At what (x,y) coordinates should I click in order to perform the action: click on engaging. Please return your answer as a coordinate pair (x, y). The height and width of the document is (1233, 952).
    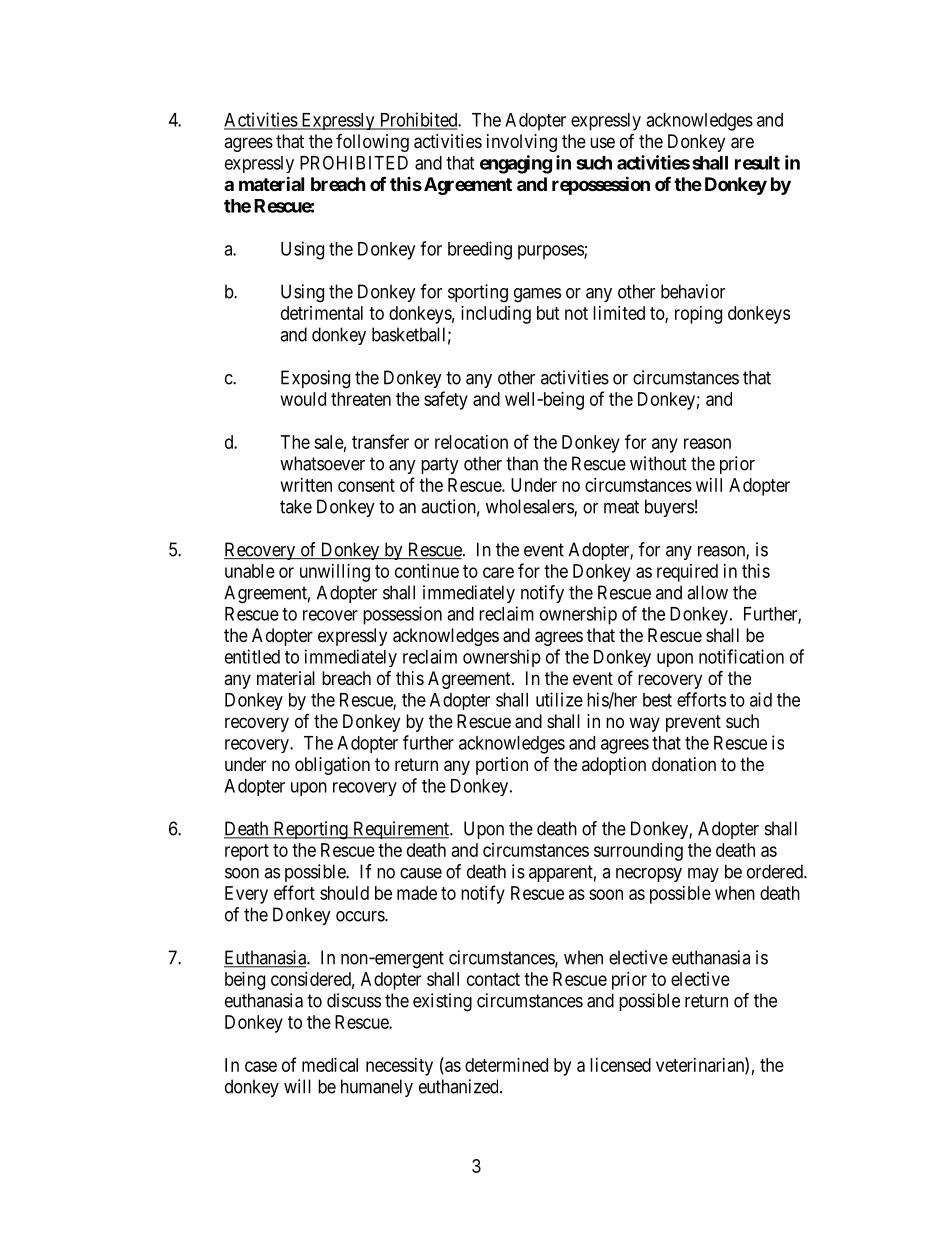
    Looking at the image, I should click on (516, 164).
